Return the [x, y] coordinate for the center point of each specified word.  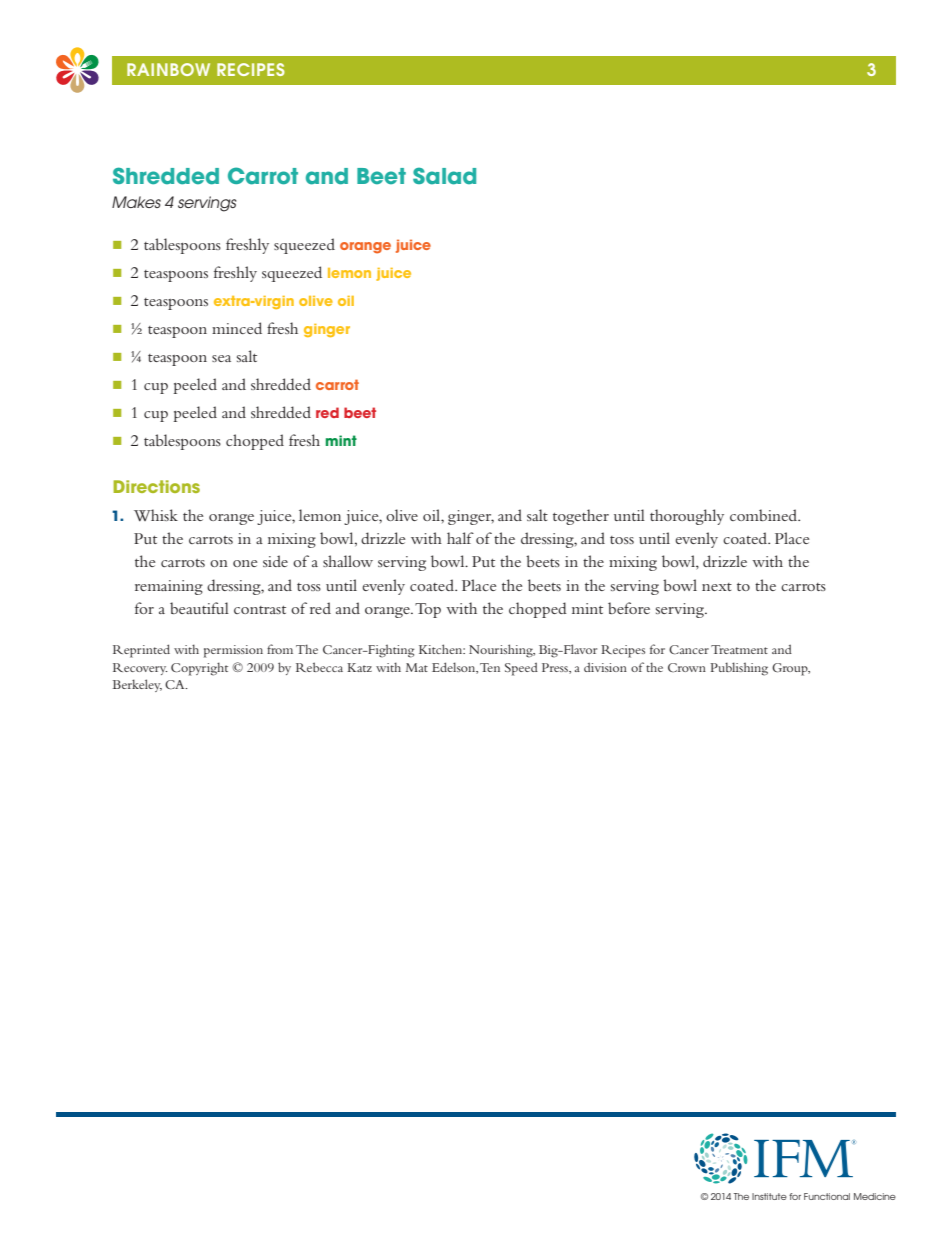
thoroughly [687, 517]
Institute [769, 1196]
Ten [490, 667]
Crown [687, 667]
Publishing [739, 669]
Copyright [199, 669]
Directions [156, 486]
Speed [521, 669]
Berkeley [137, 685]
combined [765, 515]
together [581, 517]
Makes [136, 202]
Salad [444, 176]
